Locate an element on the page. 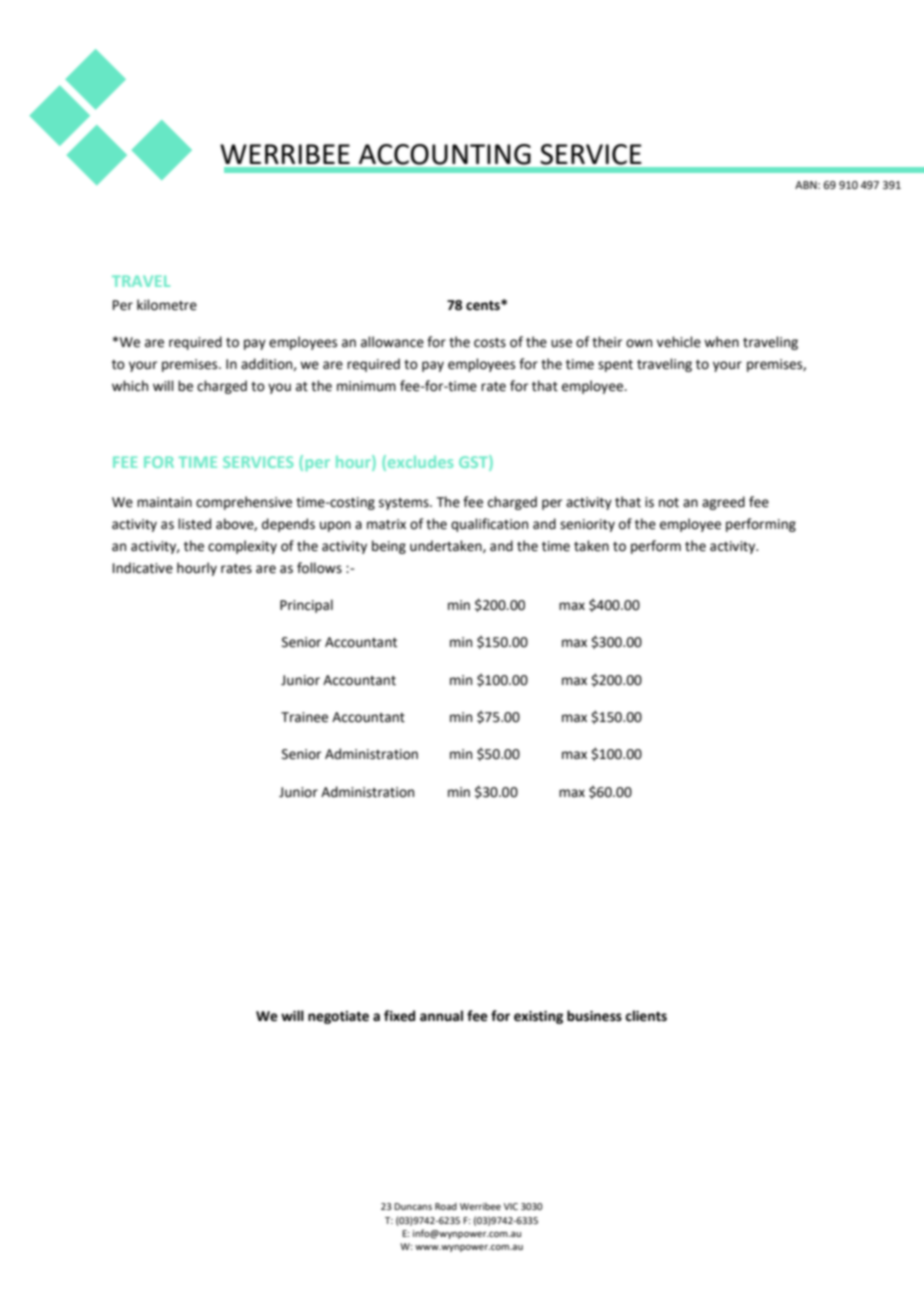  vehicle is located at coordinates (679, 342).
